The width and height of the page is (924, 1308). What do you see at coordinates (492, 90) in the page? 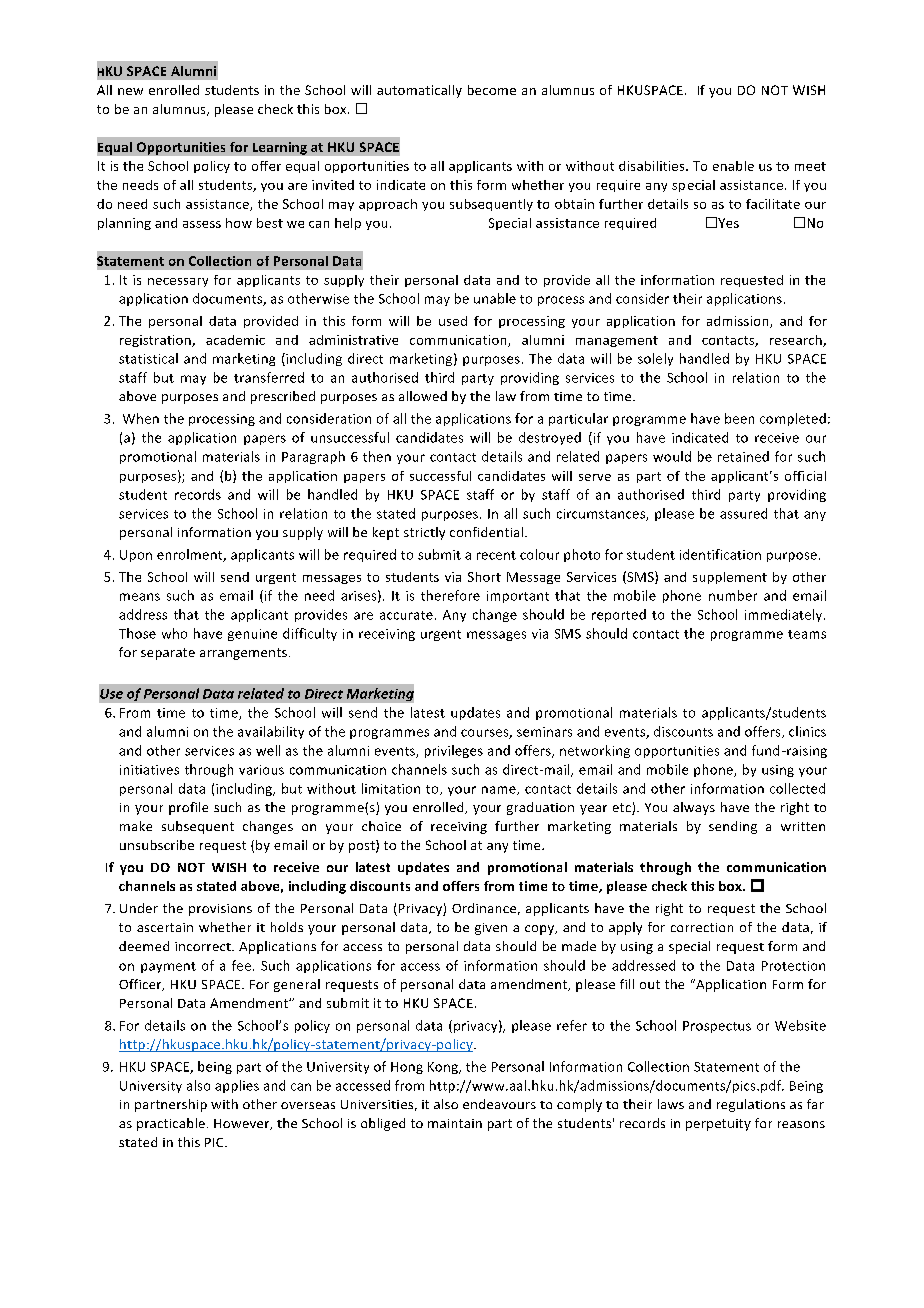
I see `become` at bounding box center [492, 90].
